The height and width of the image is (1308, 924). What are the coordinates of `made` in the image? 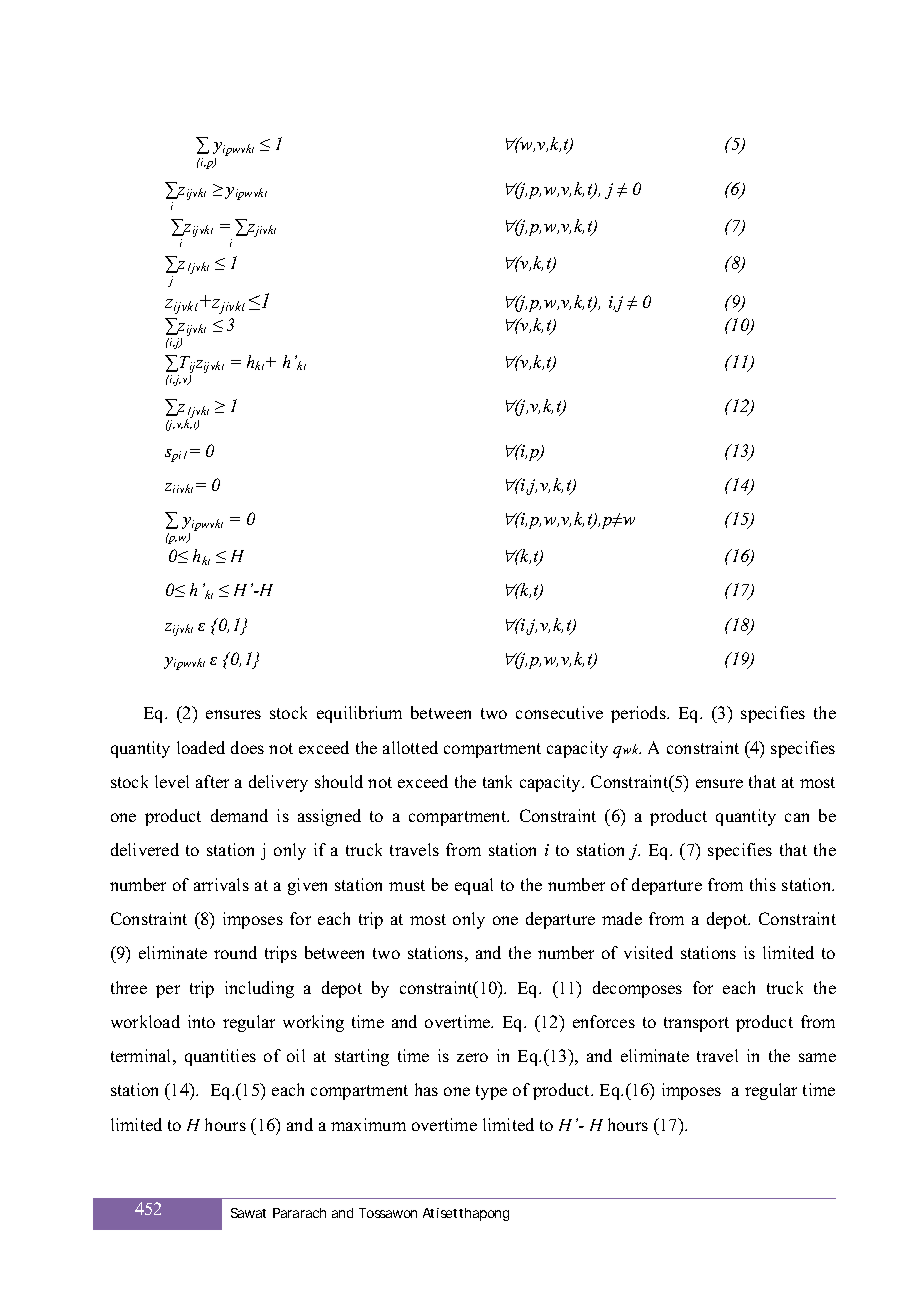 It's located at (622, 918).
